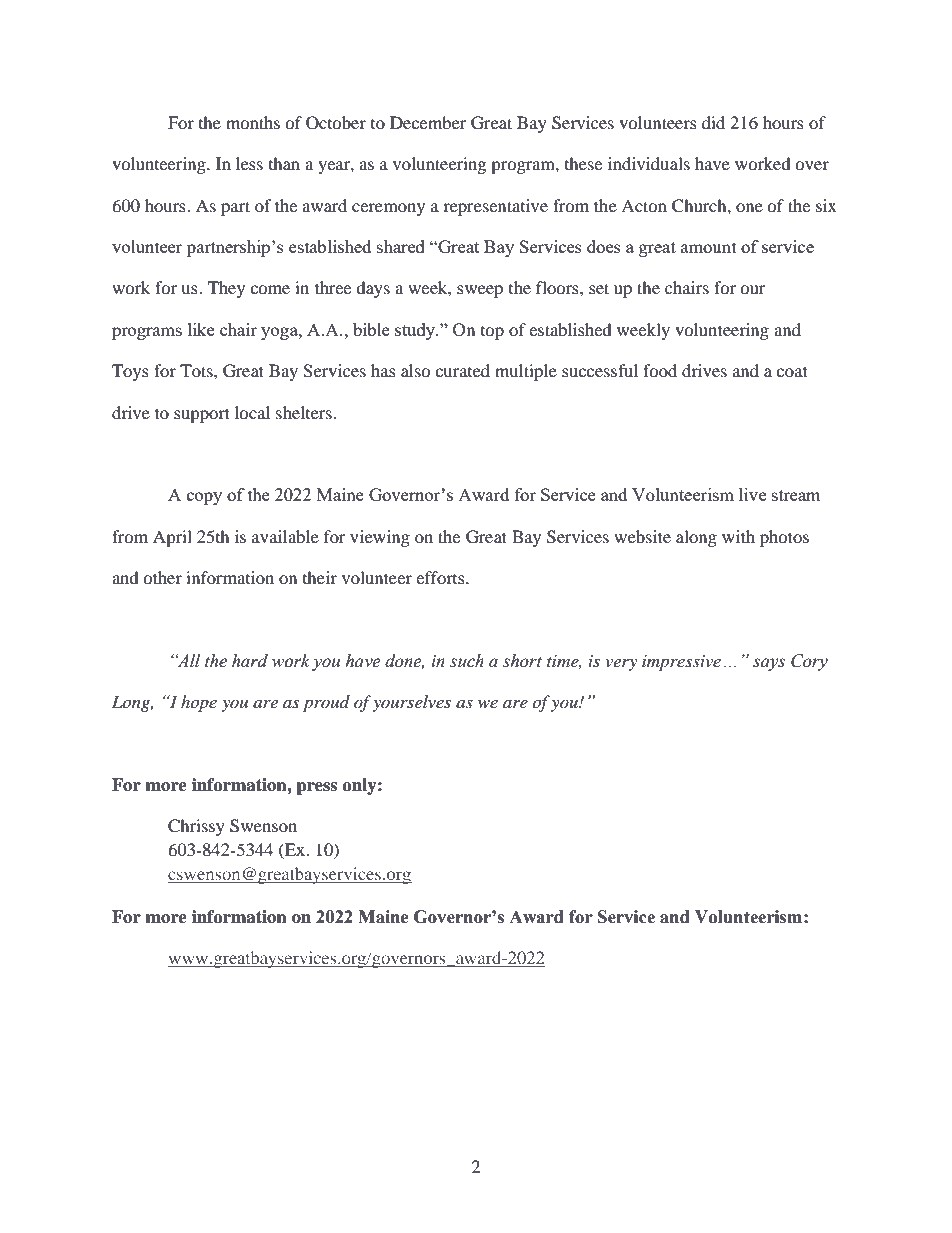 The width and height of the image is (952, 1233). I want to click on other, so click(162, 577).
